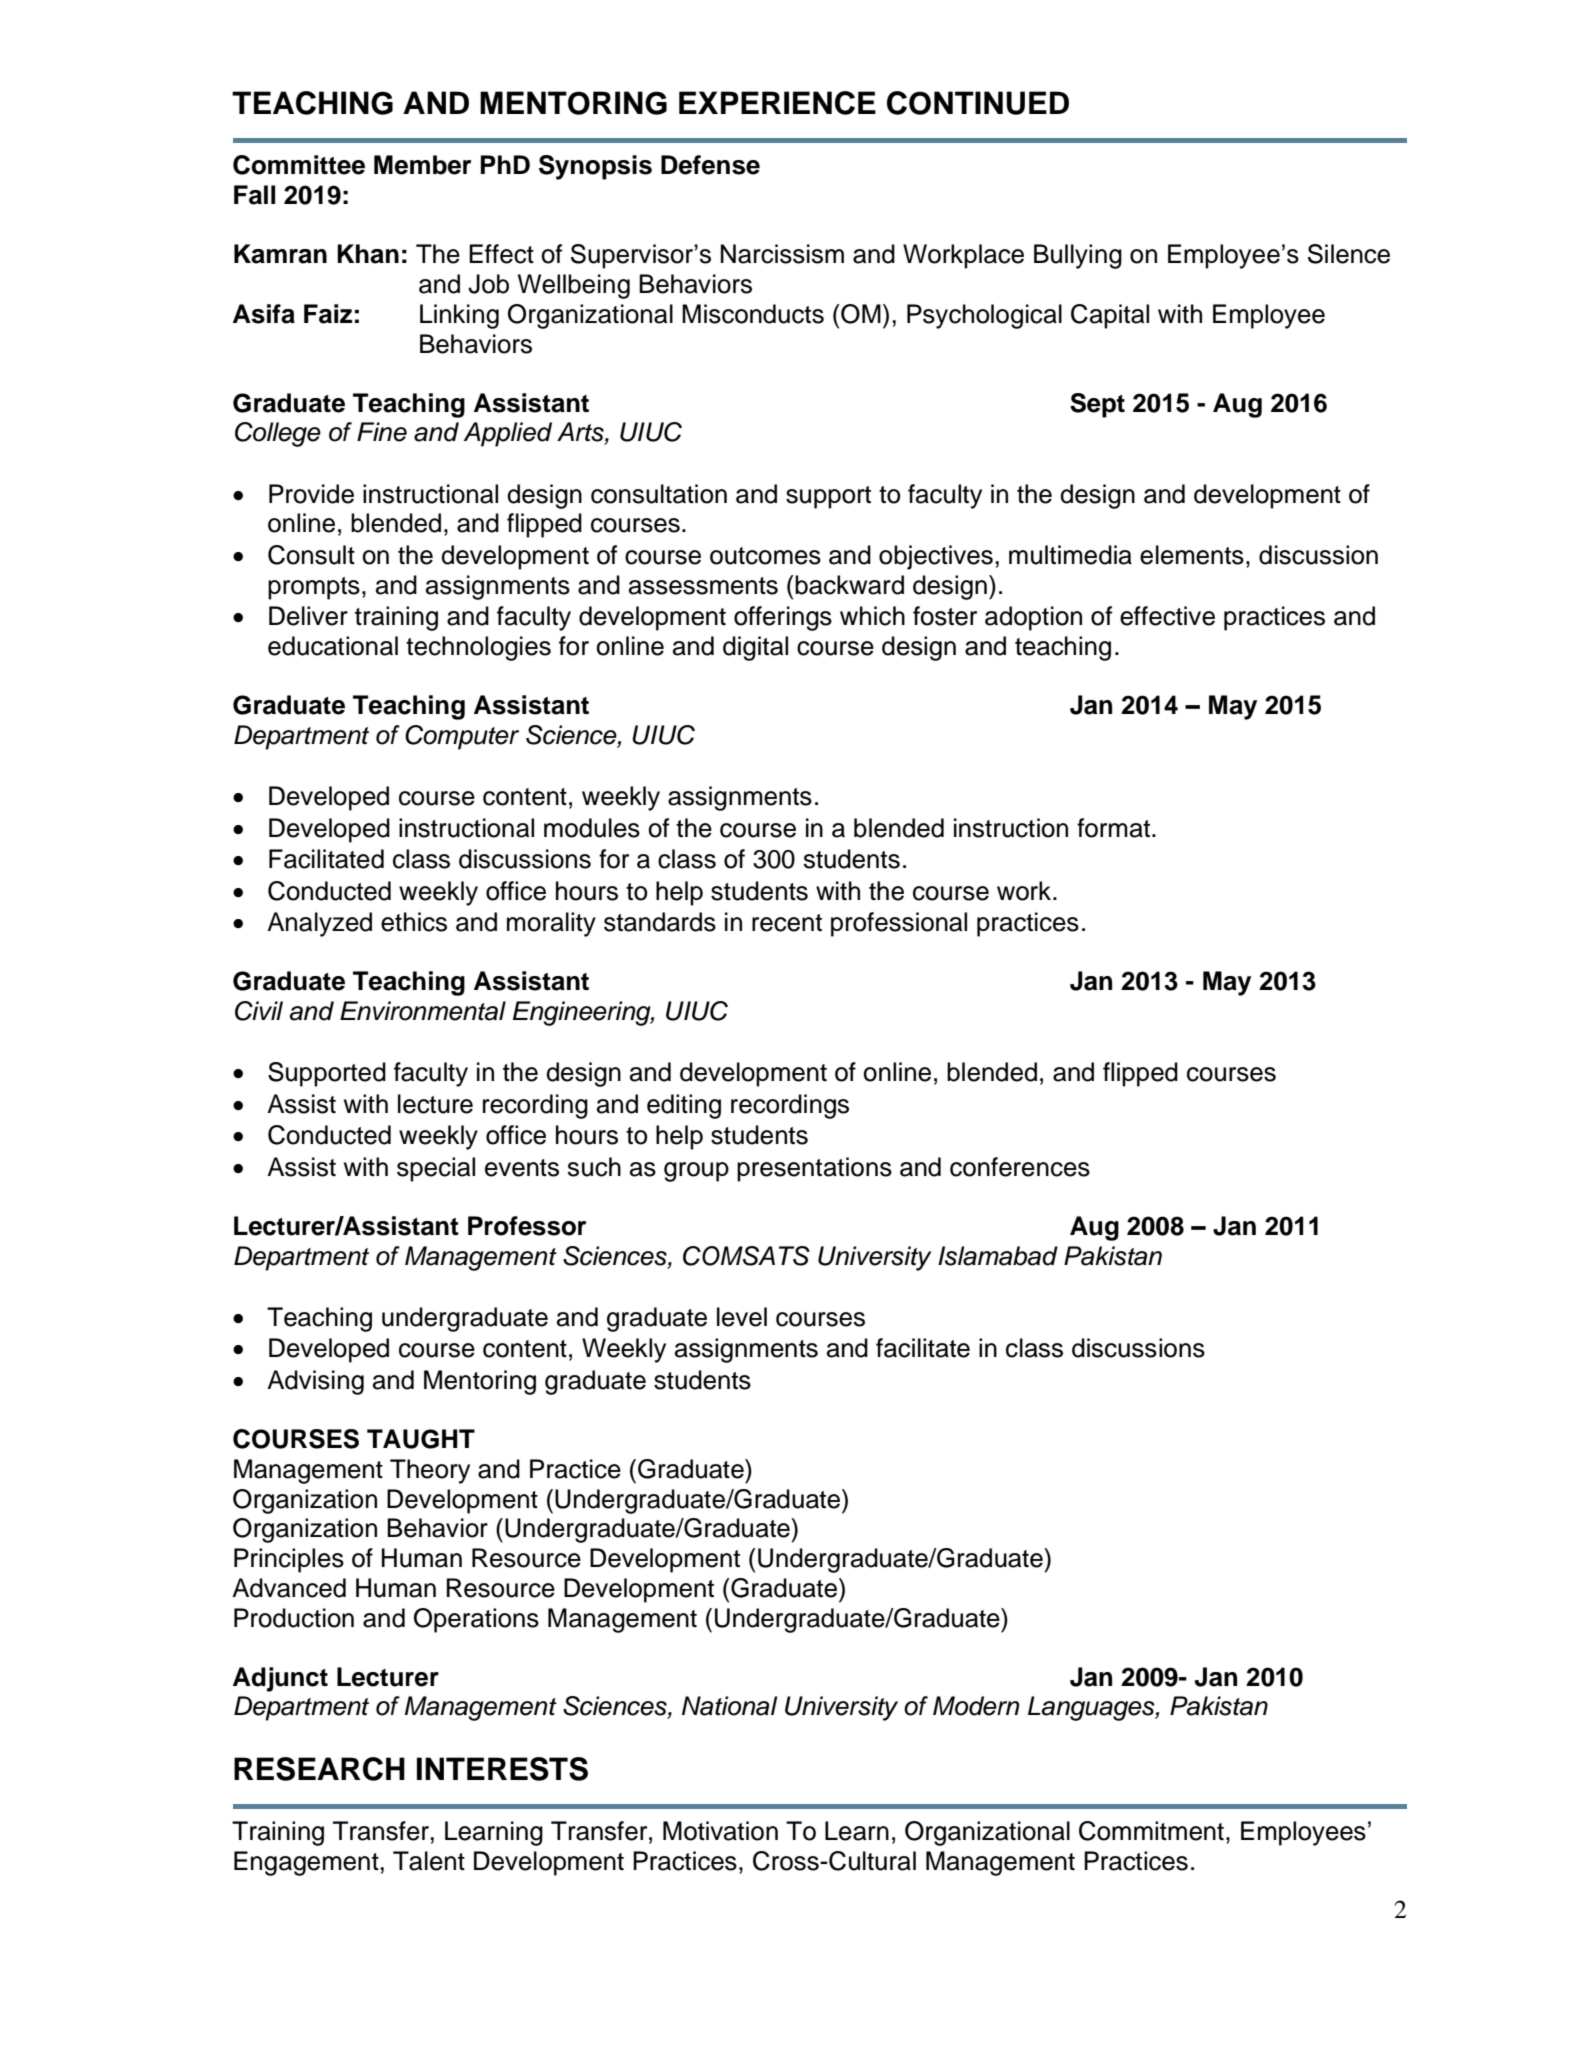 The width and height of the image is (1581, 2046). What do you see at coordinates (787, 923) in the image?
I see `recent` at bounding box center [787, 923].
